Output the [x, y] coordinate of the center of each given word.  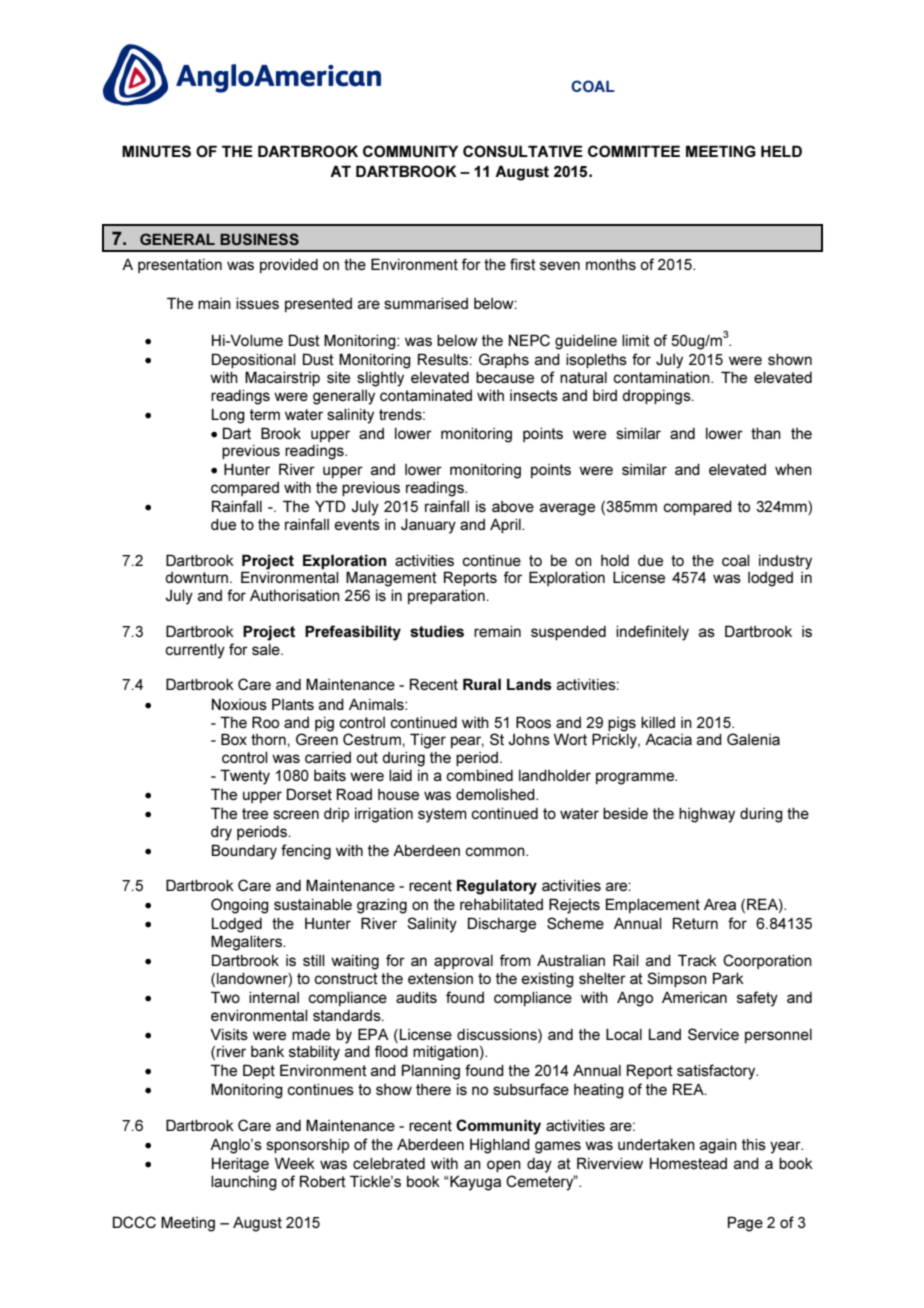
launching [244, 1183]
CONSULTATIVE [523, 151]
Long [228, 416]
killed [658, 722]
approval [463, 962]
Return [695, 923]
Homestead [688, 1163]
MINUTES [156, 151]
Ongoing [240, 906]
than [766, 433]
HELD [781, 151]
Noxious [239, 704]
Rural [482, 684]
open [504, 1166]
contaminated [426, 395]
